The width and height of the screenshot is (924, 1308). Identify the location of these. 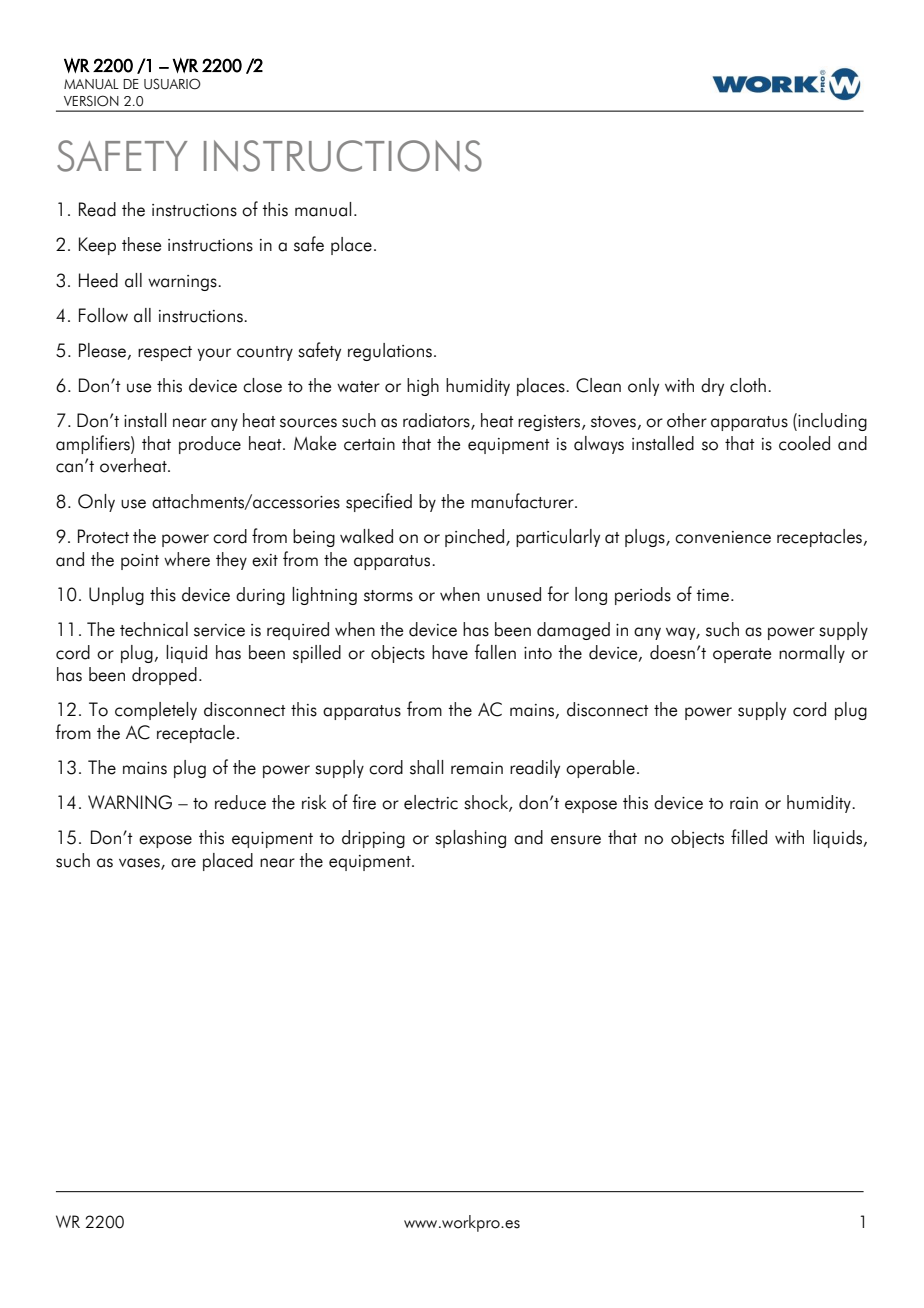
(141, 244).
